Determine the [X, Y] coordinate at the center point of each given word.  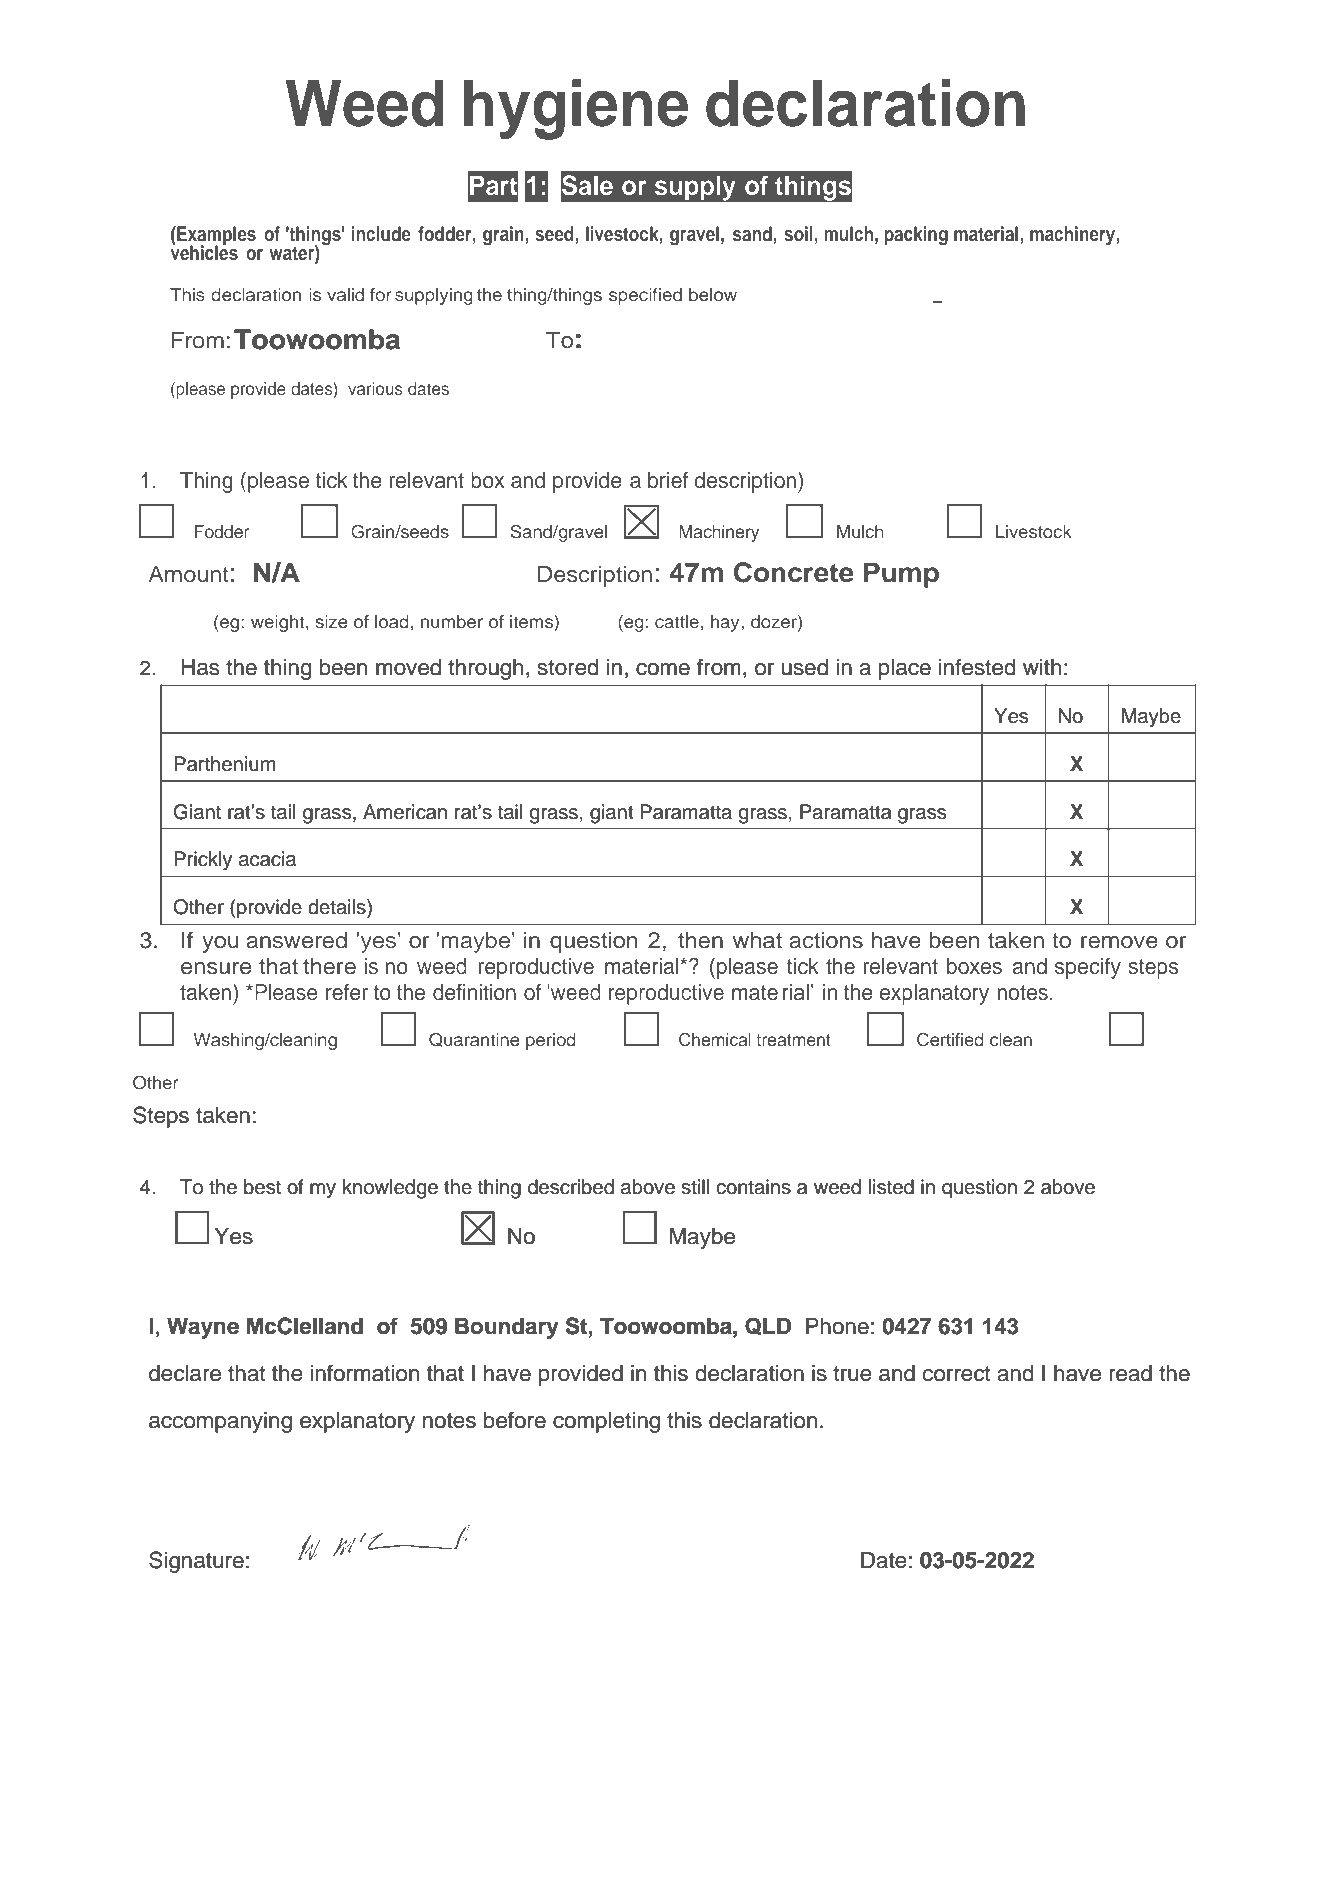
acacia [267, 859]
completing [606, 1422]
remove [1119, 942]
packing [916, 236]
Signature [196, 1562]
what [757, 940]
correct [956, 1374]
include [381, 233]
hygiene [576, 109]
